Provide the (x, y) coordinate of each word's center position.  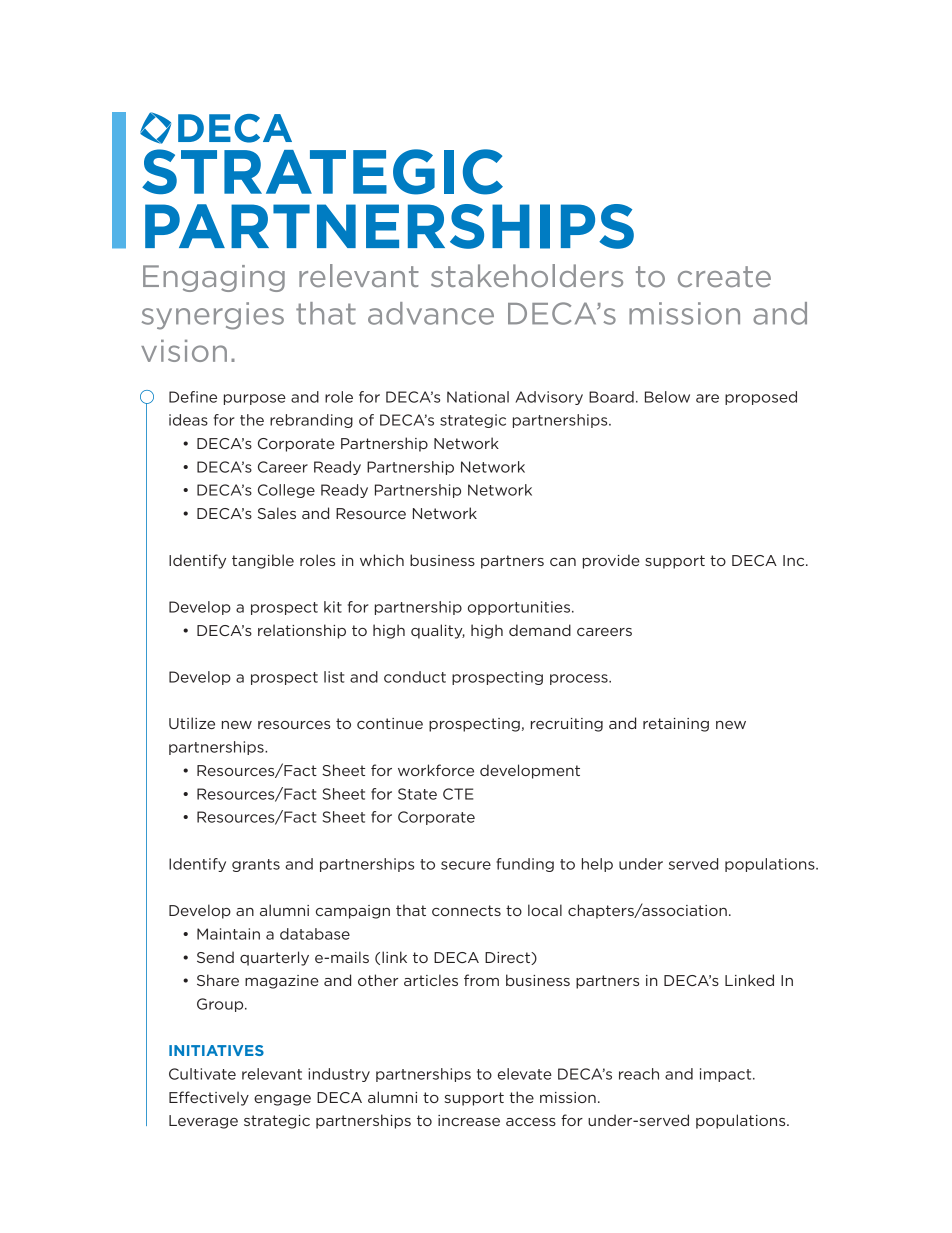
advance (431, 313)
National (478, 397)
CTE (458, 794)
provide (611, 561)
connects (466, 910)
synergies (213, 316)
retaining (676, 725)
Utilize (192, 723)
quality (438, 631)
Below (667, 397)
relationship (302, 631)
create (724, 277)
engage (282, 1100)
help (597, 865)
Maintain (228, 934)
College (286, 491)
